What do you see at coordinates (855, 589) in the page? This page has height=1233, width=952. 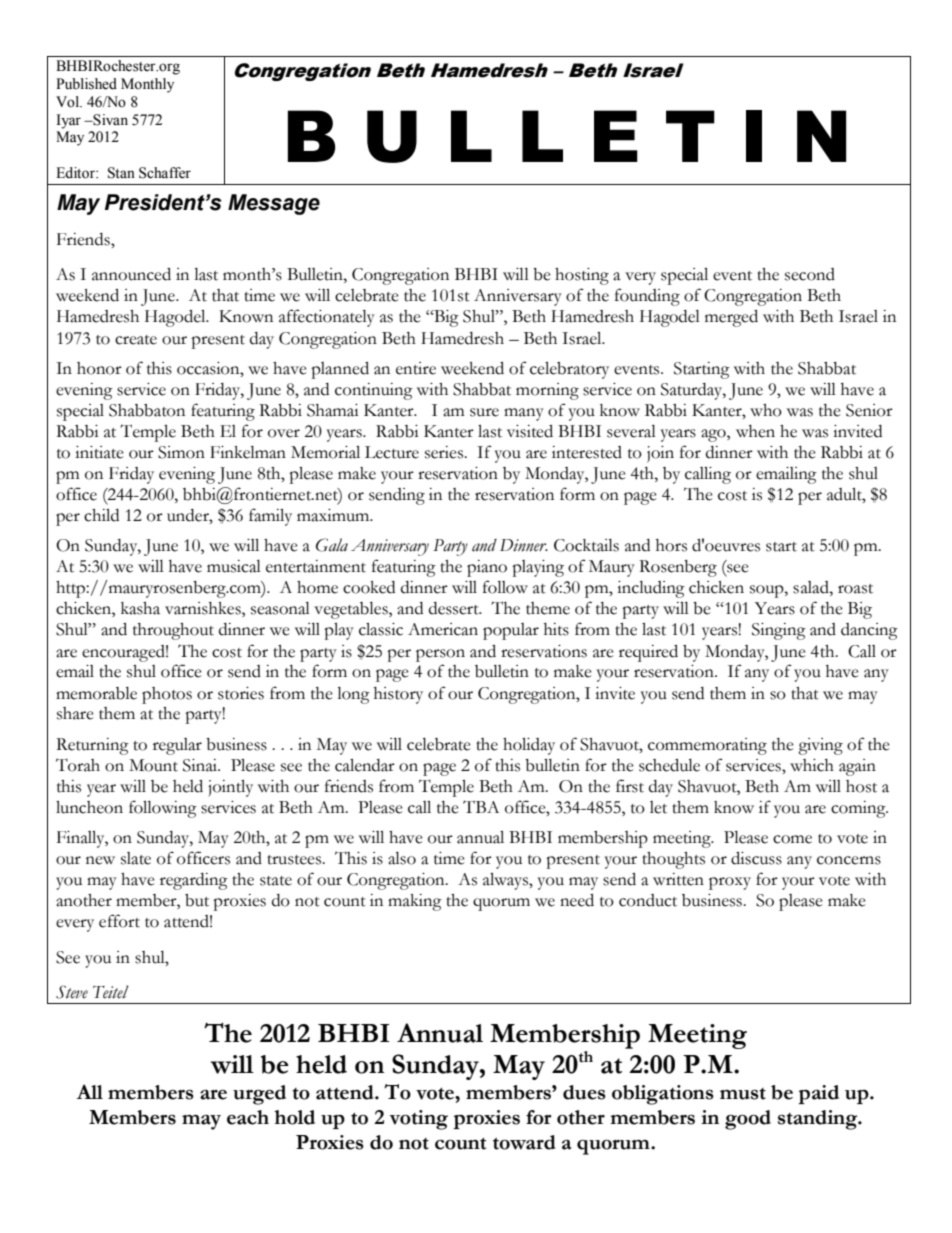 I see `roast` at bounding box center [855, 589].
